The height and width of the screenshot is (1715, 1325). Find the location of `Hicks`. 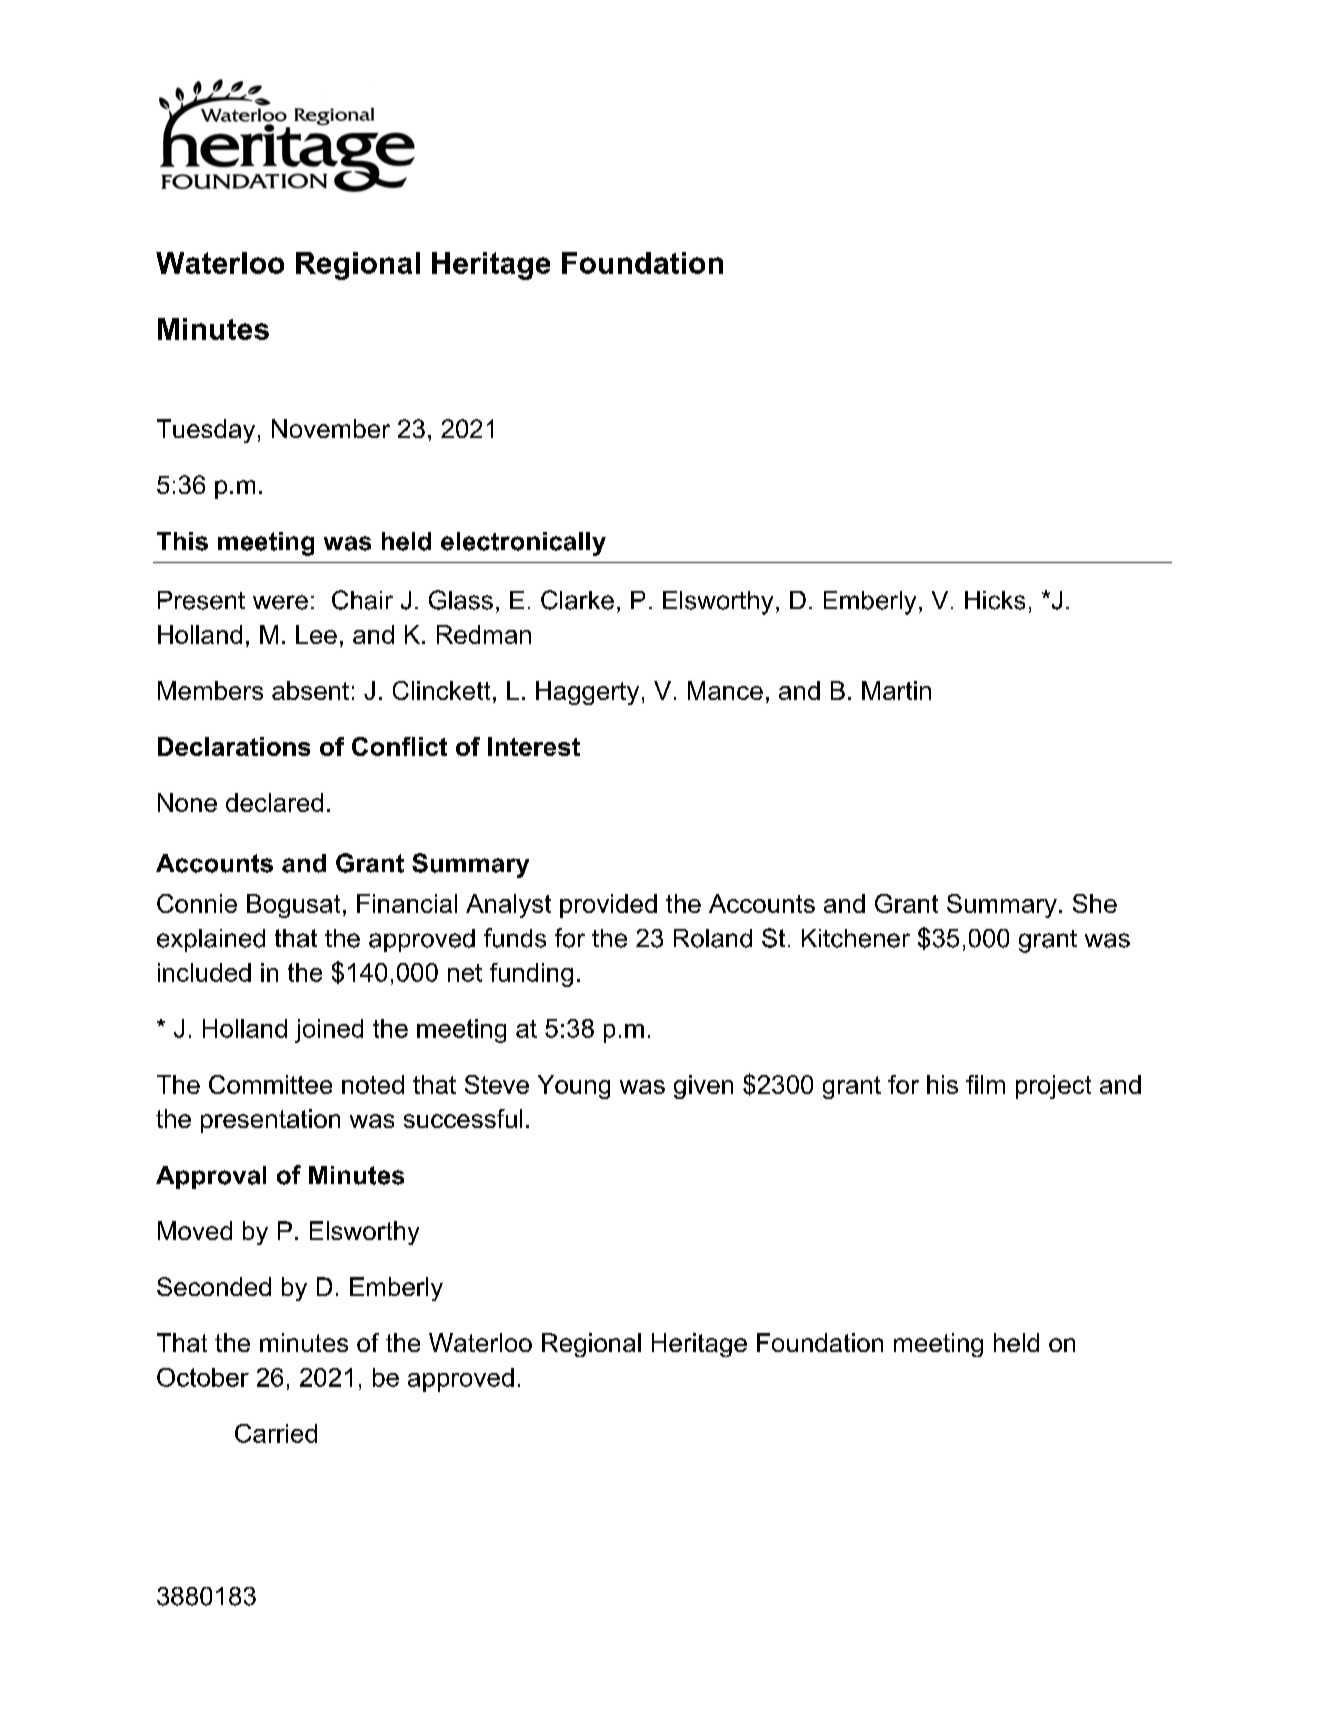

Hicks is located at coordinates (995, 600).
